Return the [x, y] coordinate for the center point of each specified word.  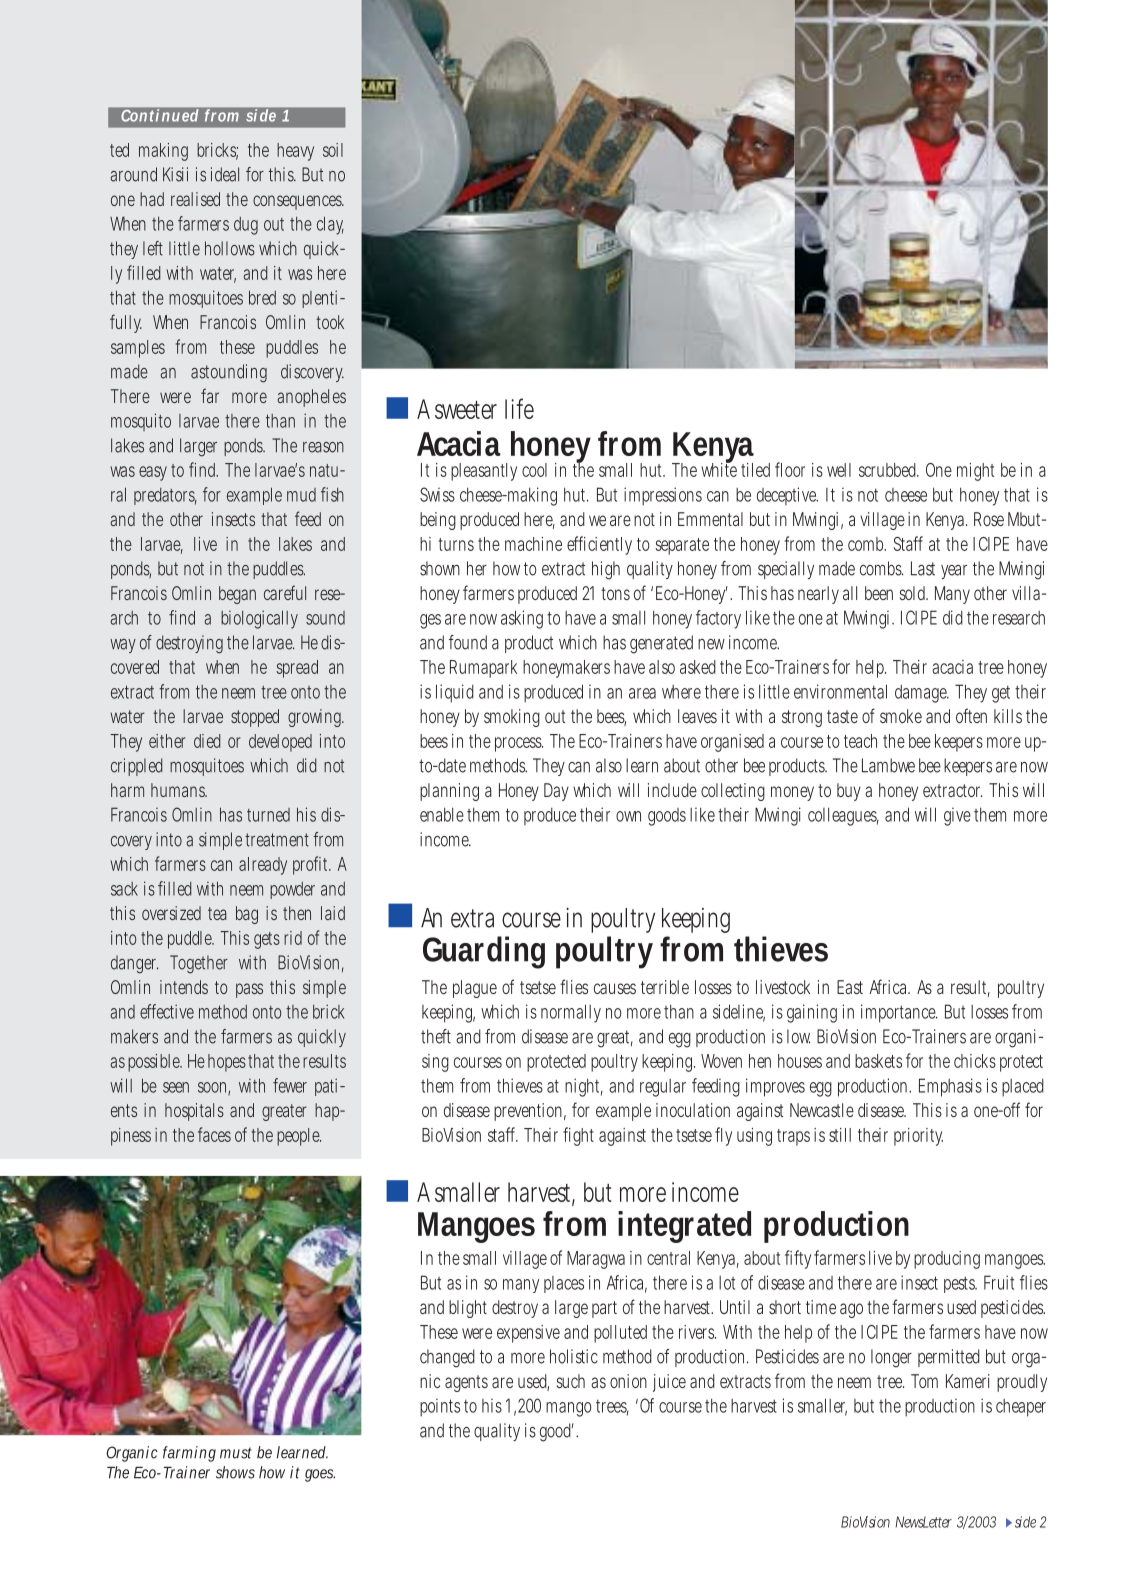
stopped [255, 718]
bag [247, 915]
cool [534, 470]
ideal [225, 174]
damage [922, 694]
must [236, 1453]
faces [214, 1134]
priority [918, 1137]
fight [578, 1136]
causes [615, 988]
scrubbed [889, 470]
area [642, 693]
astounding [229, 373]
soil [333, 150]
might [975, 472]
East [850, 987]
